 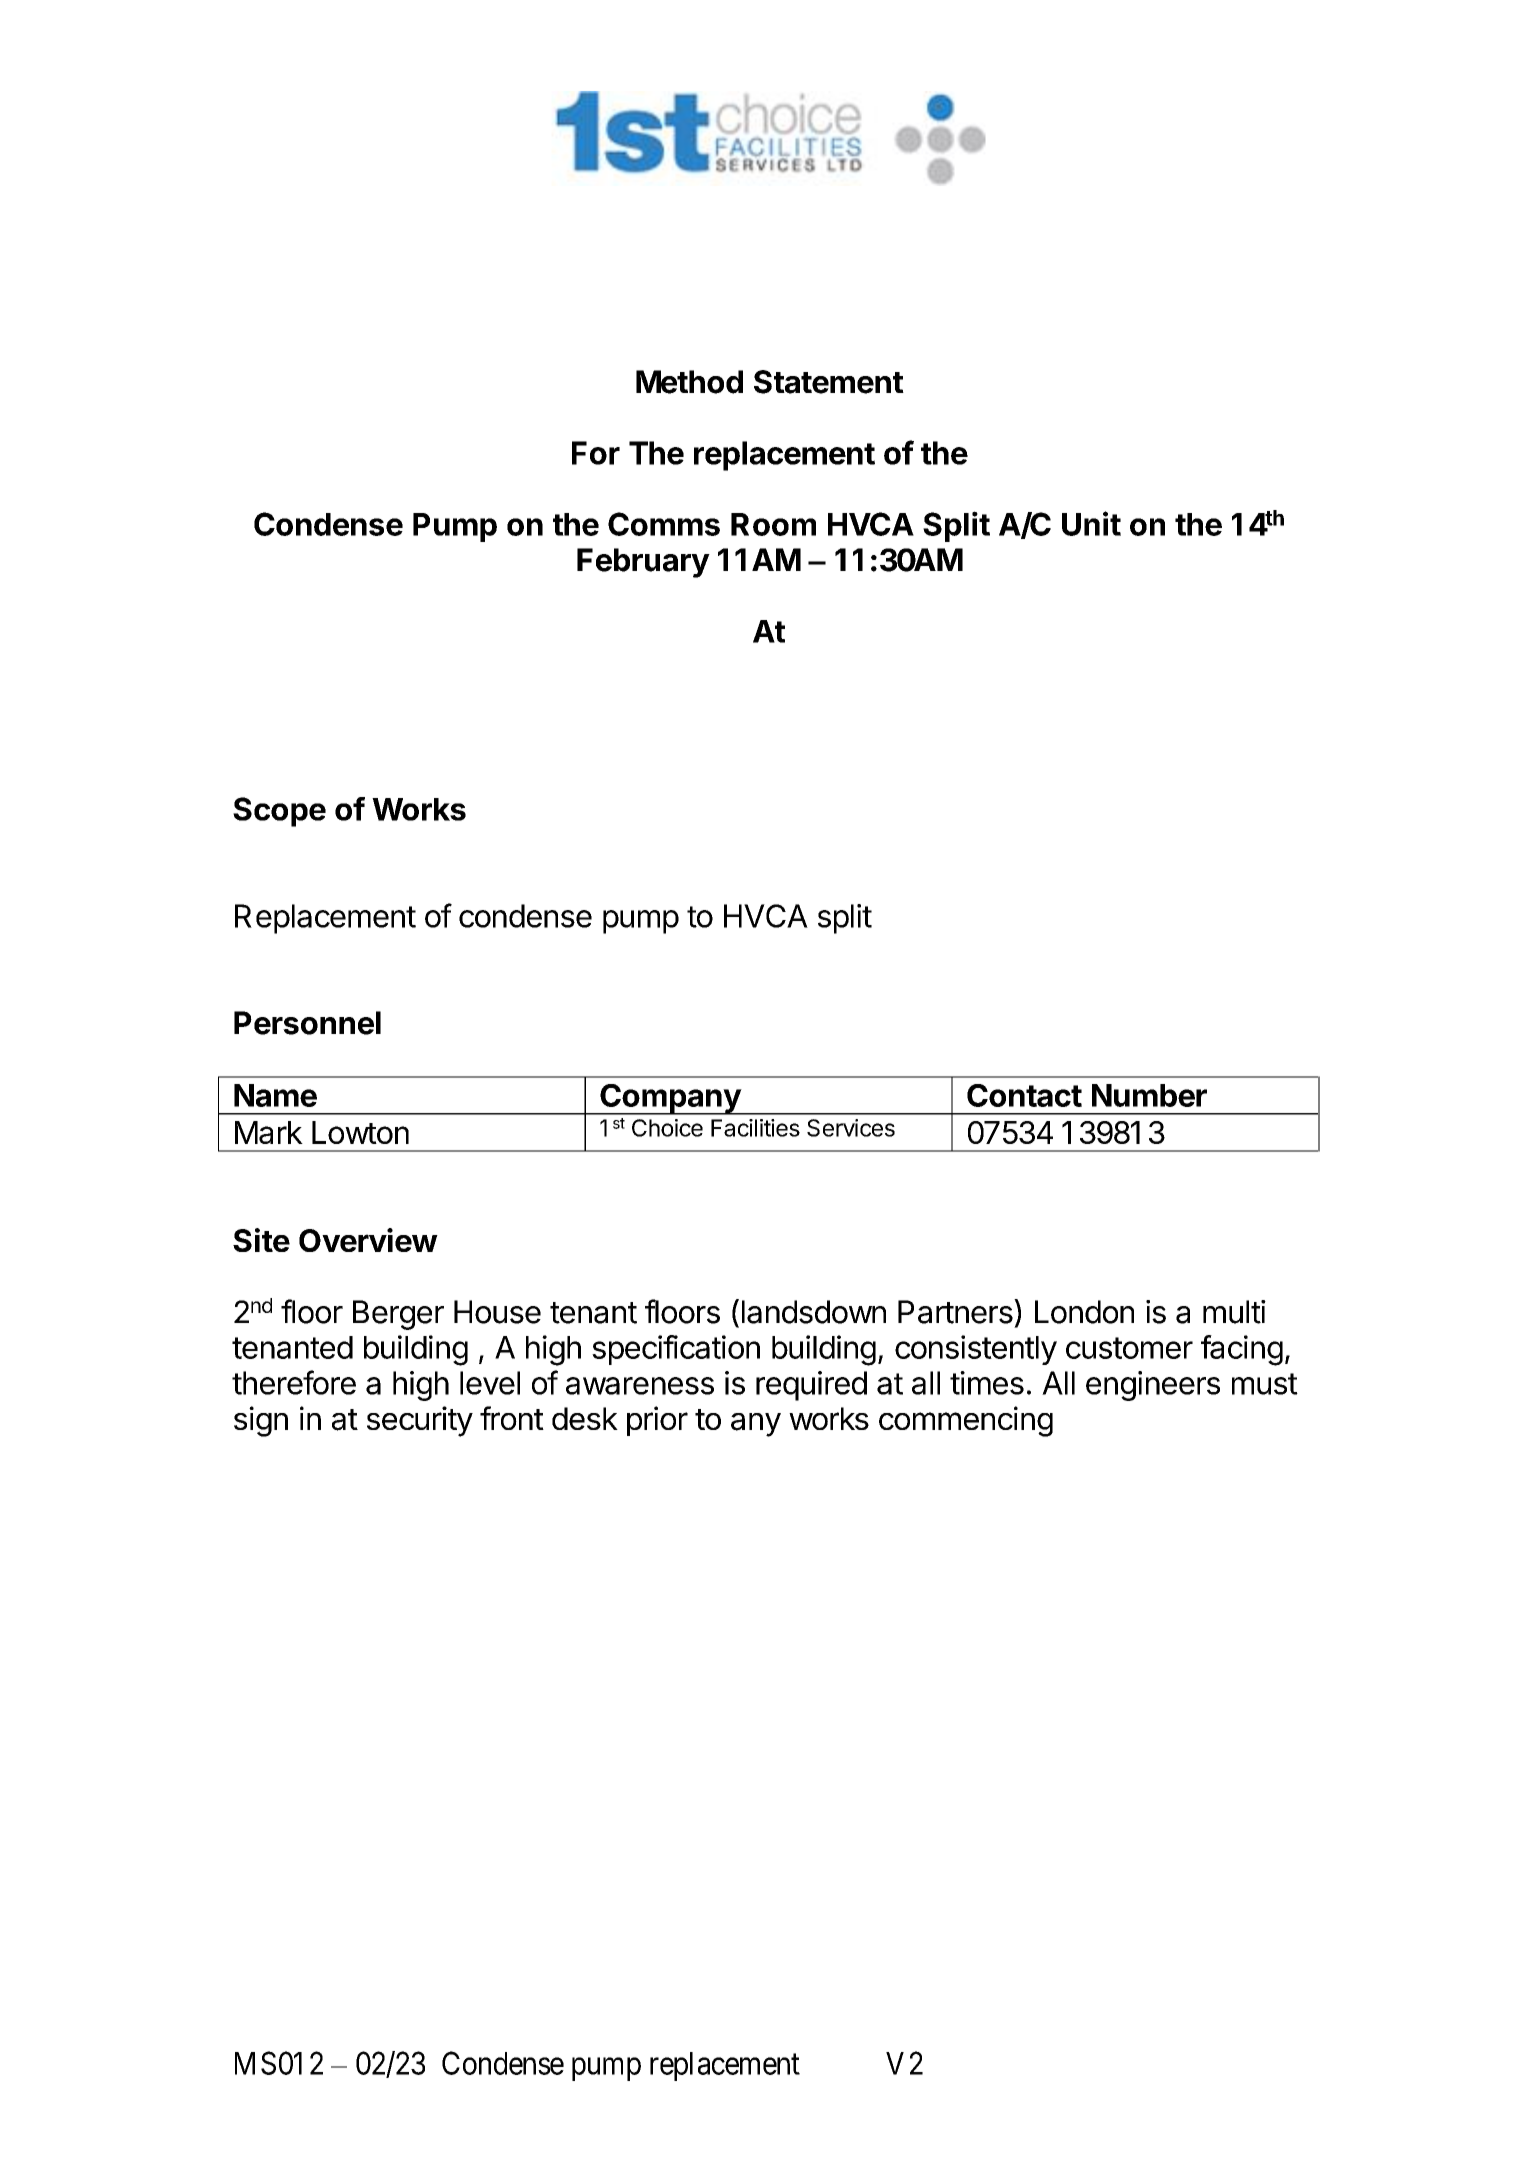 What do you see at coordinates (1153, 1386) in the document?
I see `engineers` at bounding box center [1153, 1386].
